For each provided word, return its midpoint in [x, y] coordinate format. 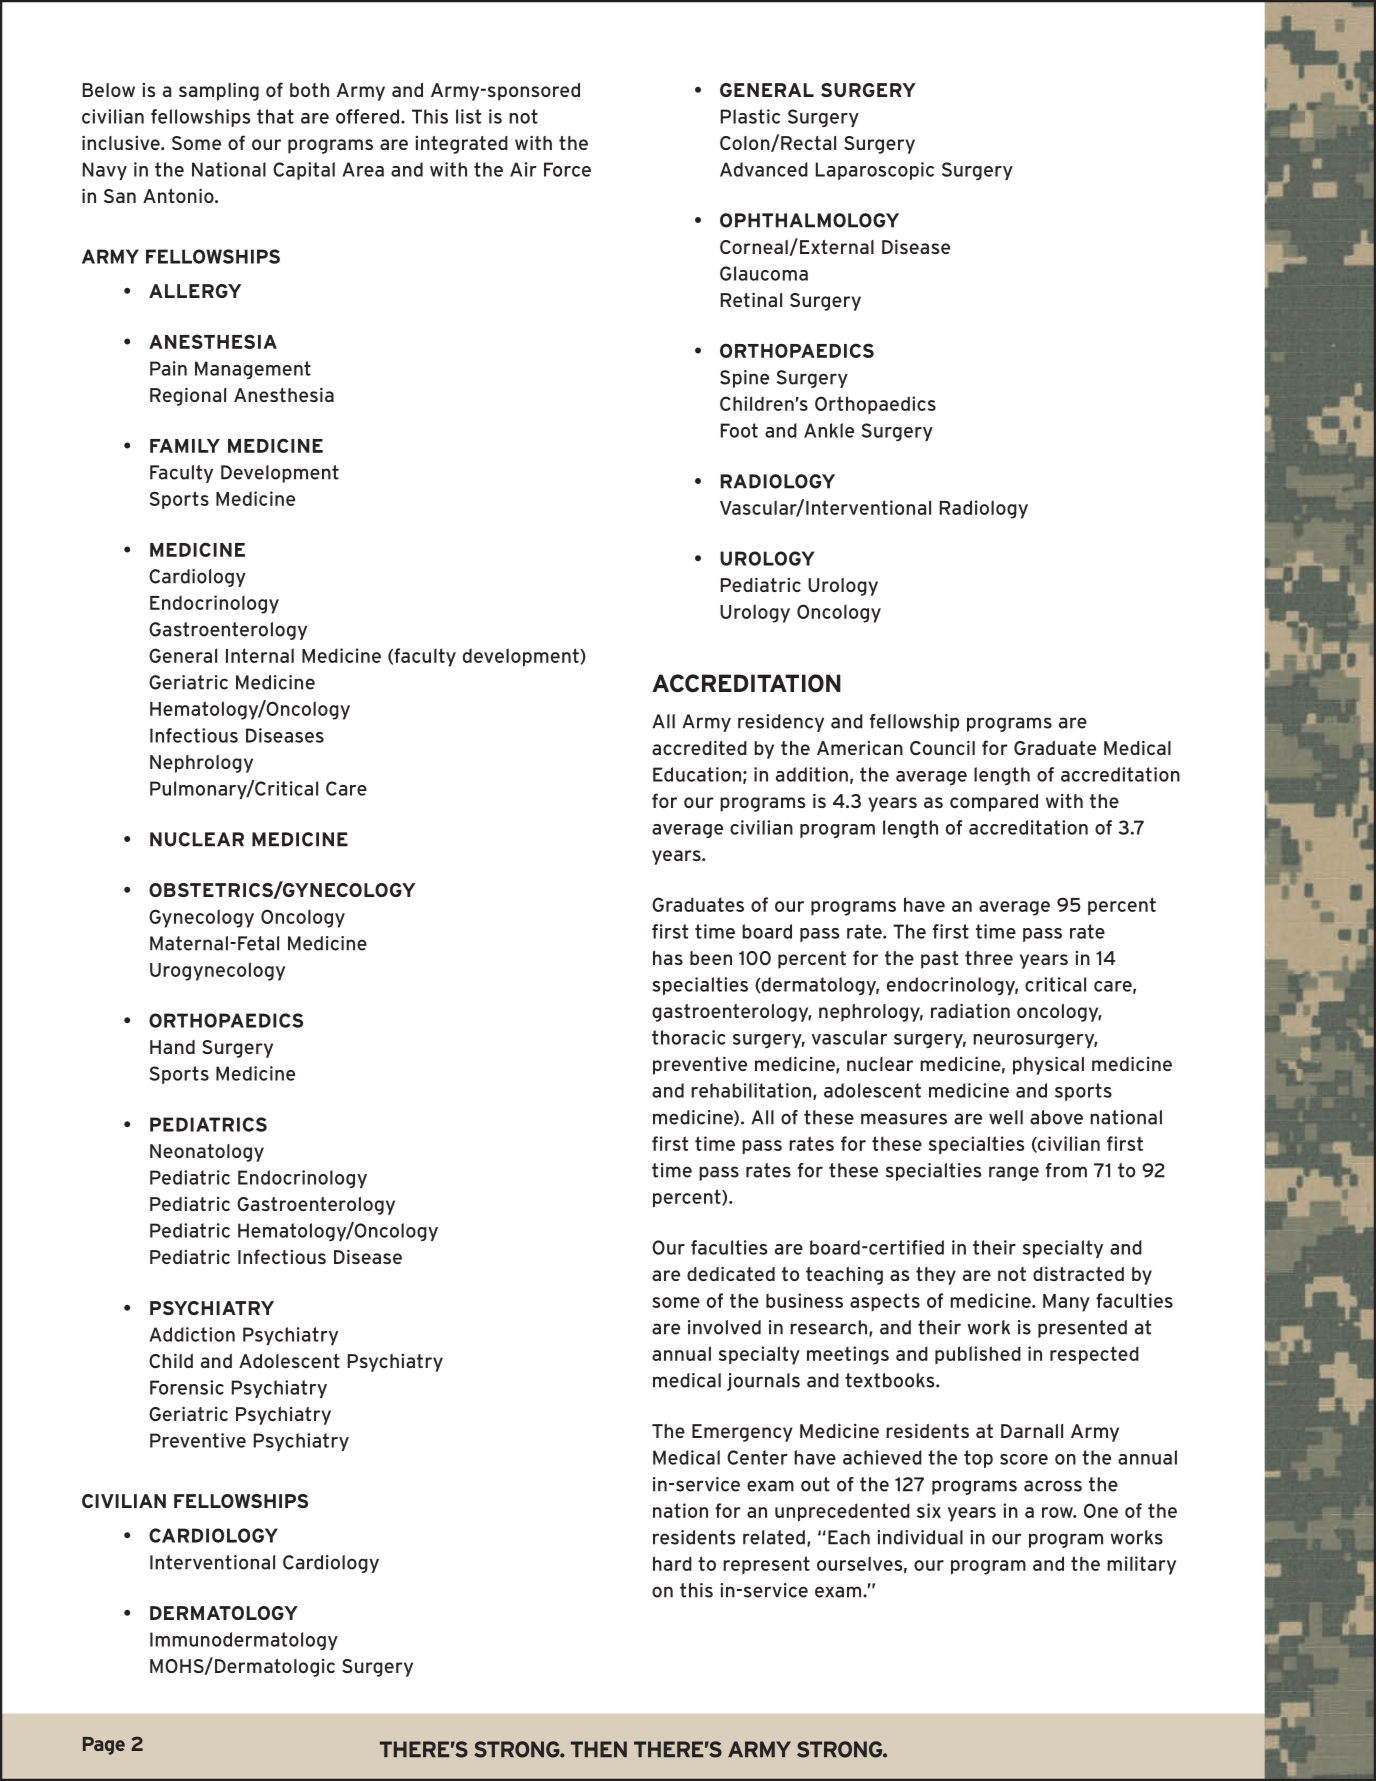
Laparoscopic [875, 171]
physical [1048, 1065]
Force [567, 169]
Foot [739, 430]
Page [104, 1746]
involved [724, 1327]
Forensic [187, 1387]
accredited [699, 747]
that [275, 116]
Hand [172, 1047]
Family [185, 446]
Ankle [829, 430]
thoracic [688, 1037]
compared [994, 803]
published [978, 1355]
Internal [260, 655]
